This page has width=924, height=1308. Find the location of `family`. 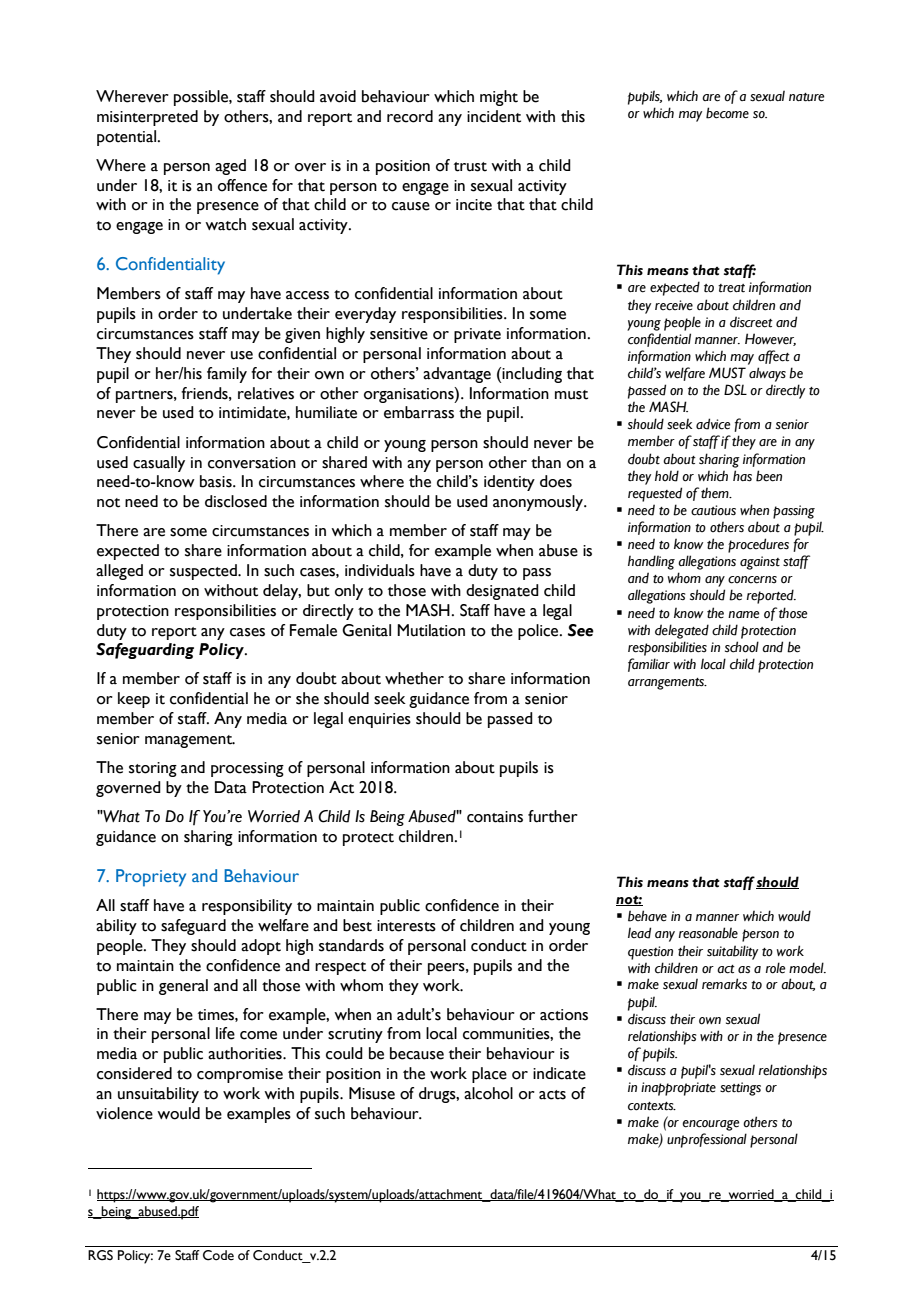

family is located at coordinates (227, 375).
